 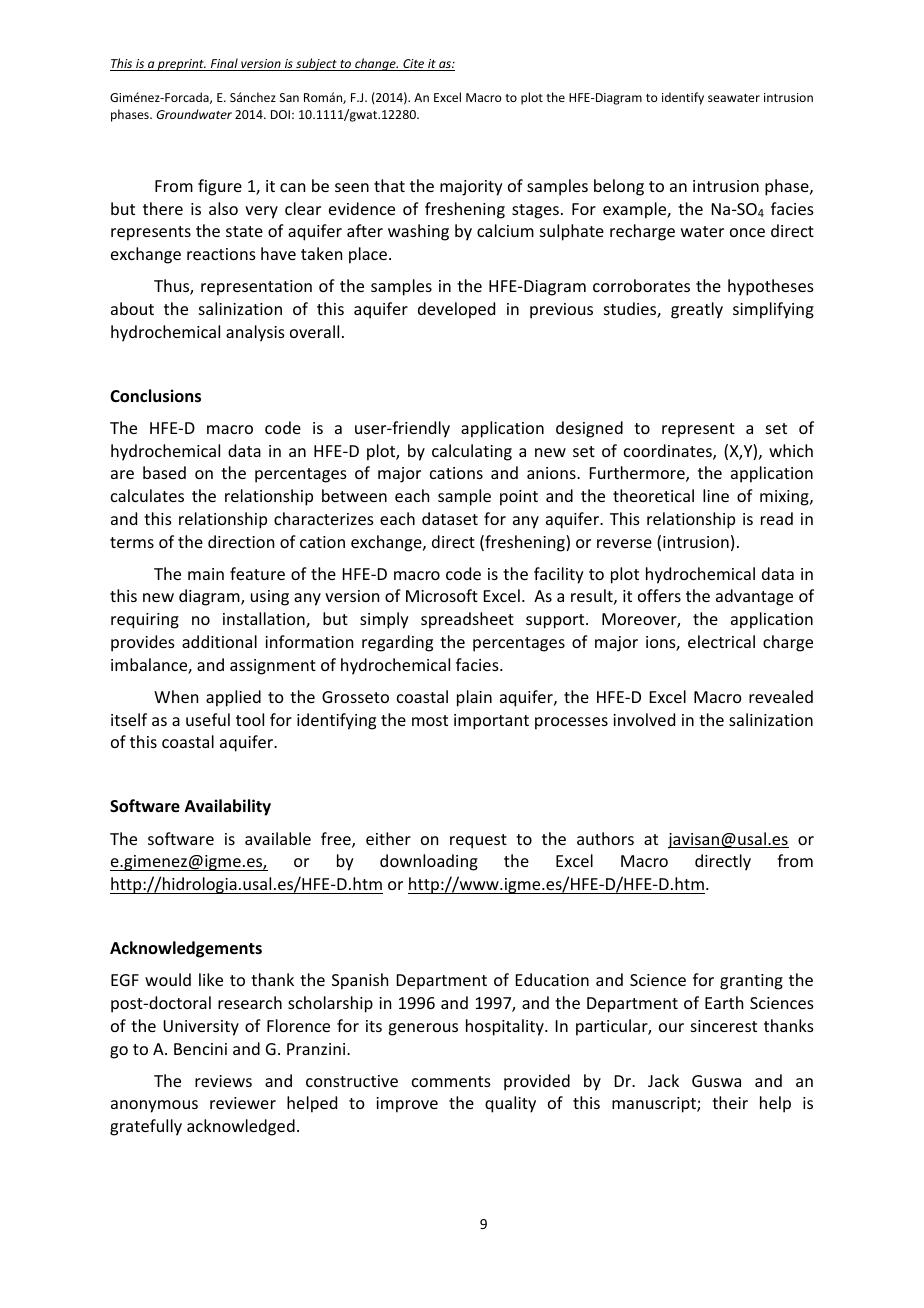 What do you see at coordinates (619, 187) in the screenshot?
I see `belong` at bounding box center [619, 187].
